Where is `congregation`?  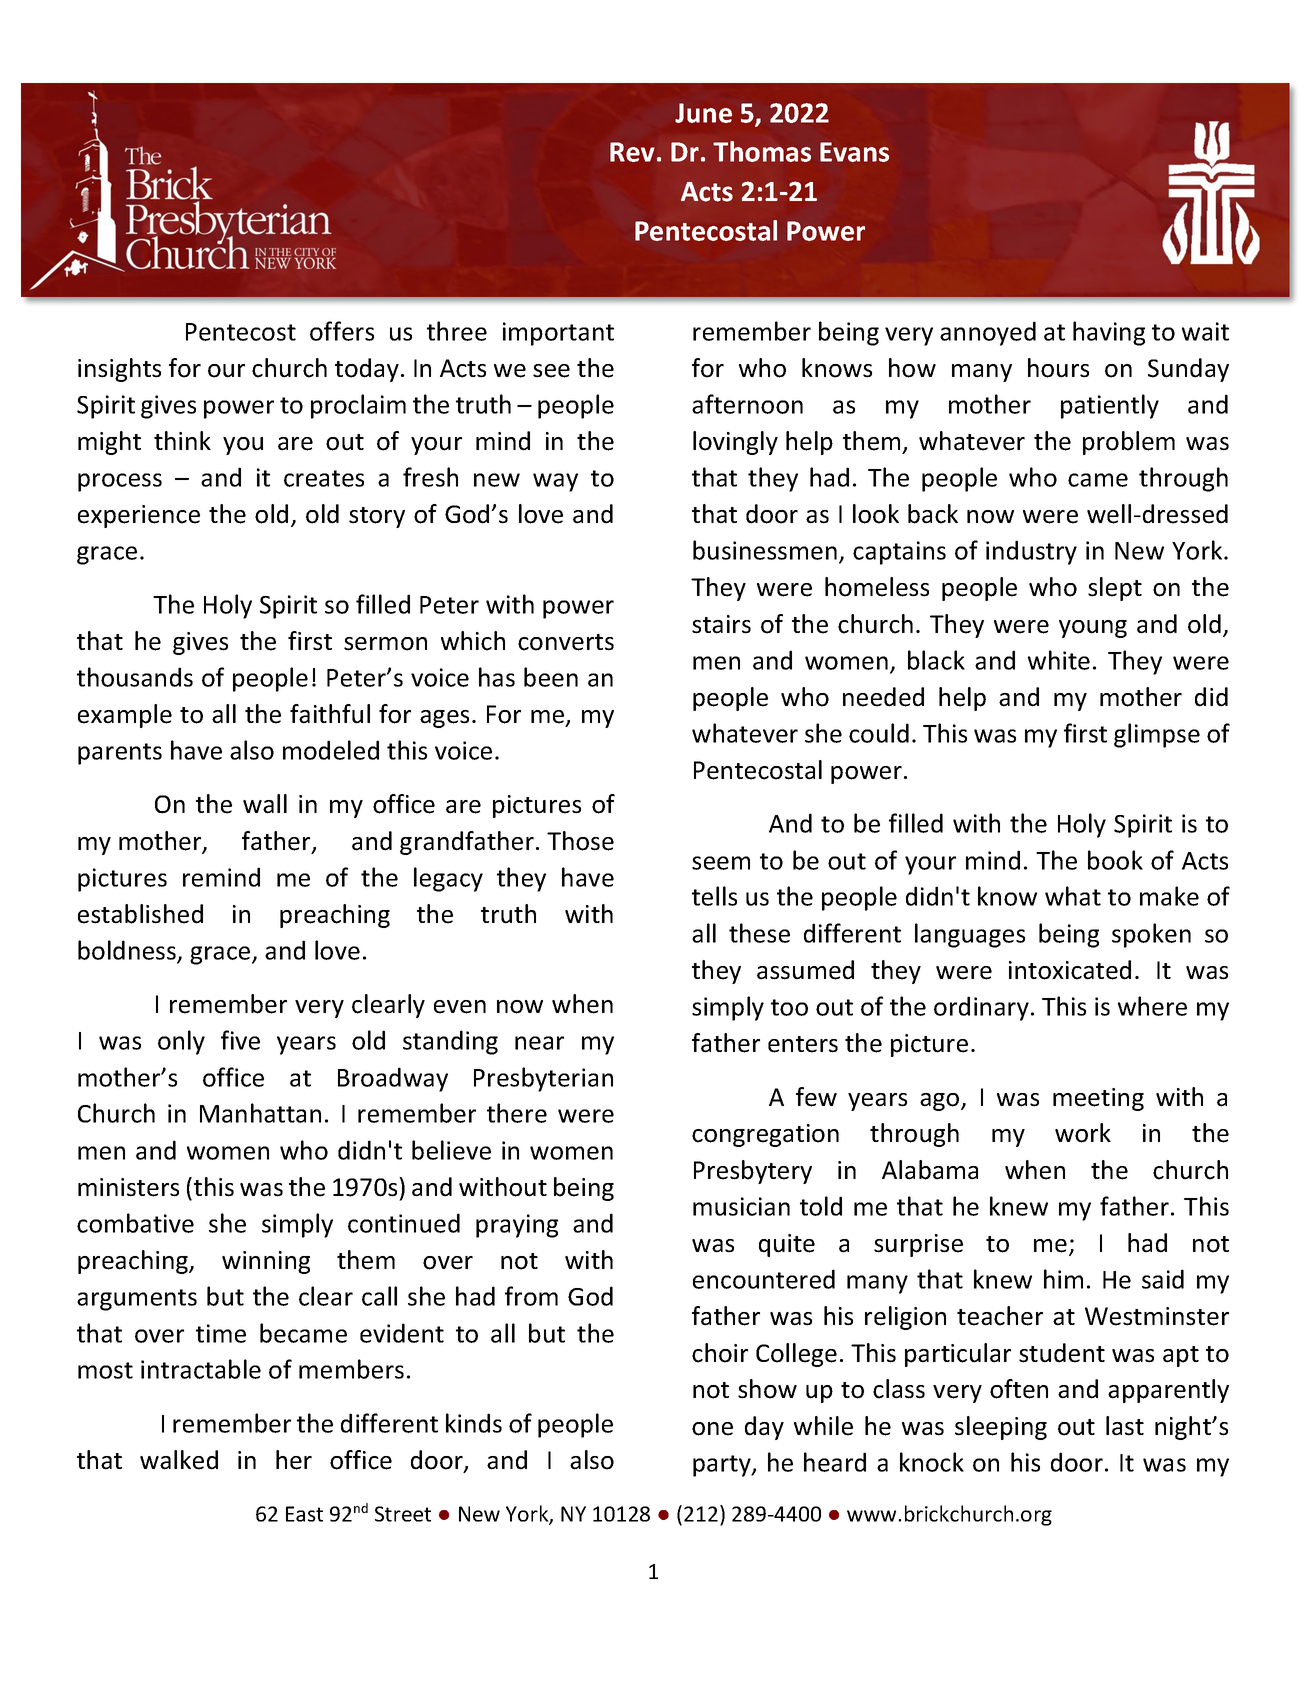
congregation is located at coordinates (765, 1135).
